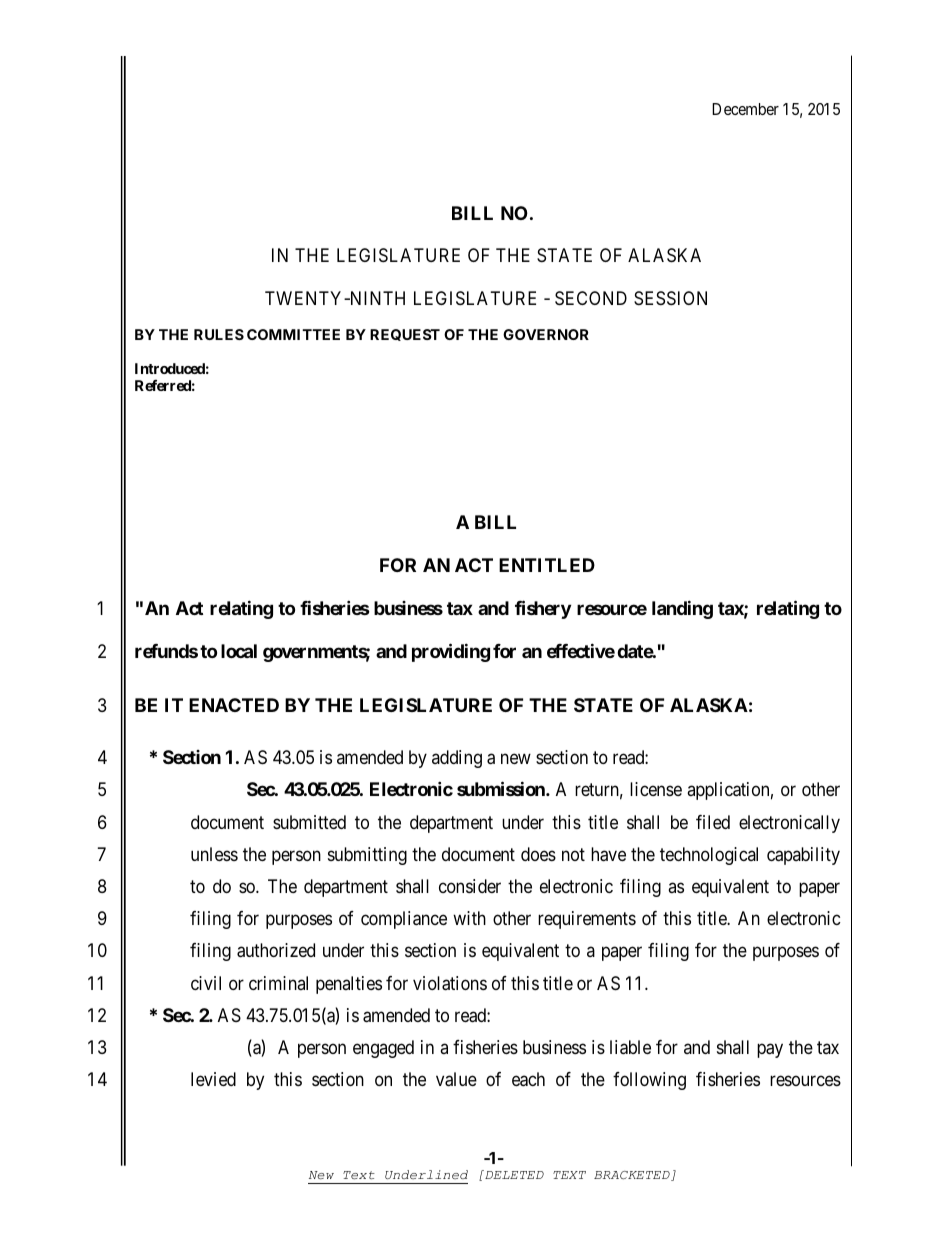 The image size is (952, 1233). I want to click on authorized, so click(276, 950).
